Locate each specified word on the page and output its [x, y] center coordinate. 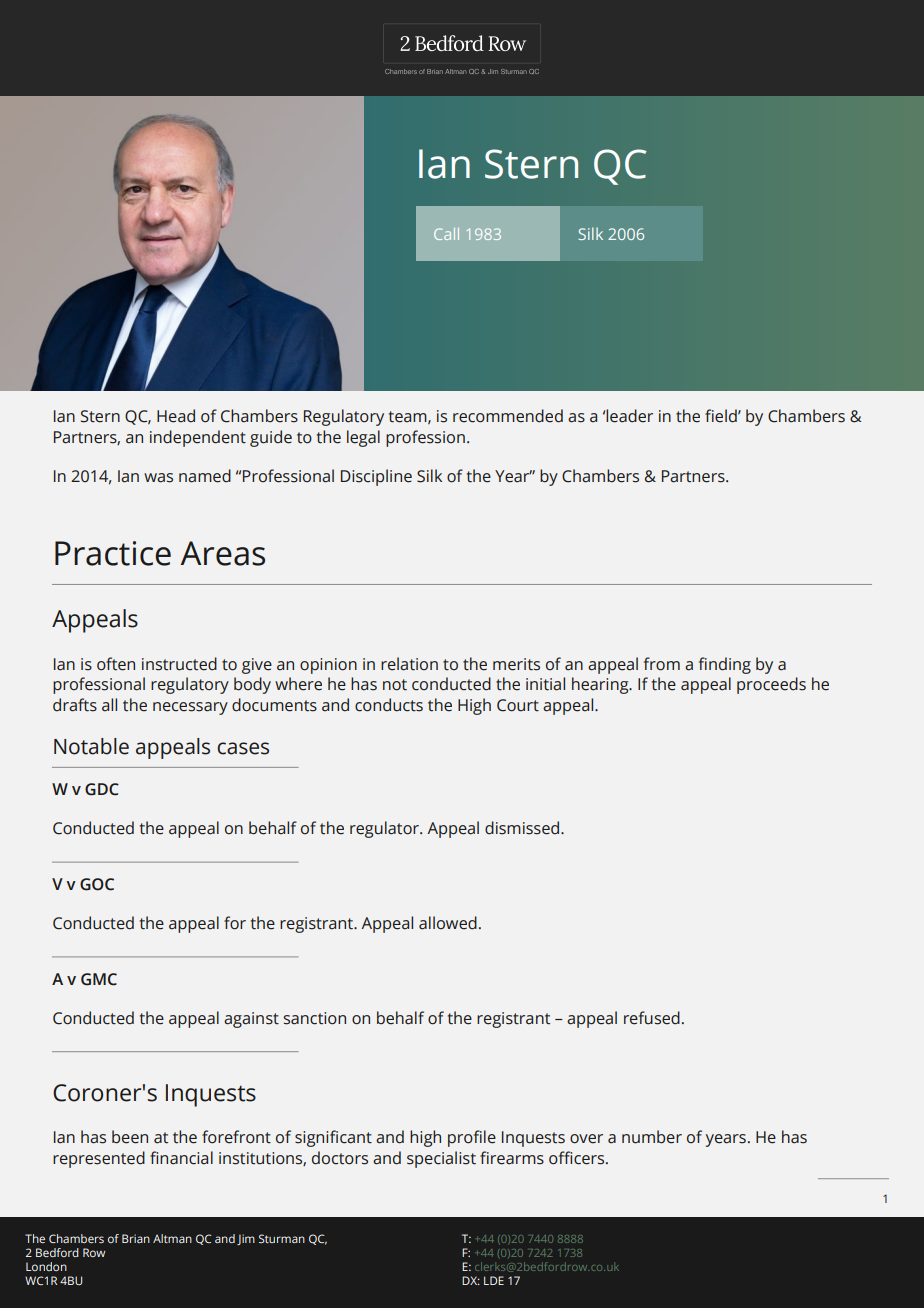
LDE [494, 1280]
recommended [508, 416]
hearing [601, 685]
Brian [136, 1238]
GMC [99, 979]
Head [176, 416]
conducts [389, 705]
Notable [91, 746]
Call [446, 234]
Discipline [376, 477]
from [662, 664]
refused [652, 1018]
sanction [314, 1018]
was [158, 478]
